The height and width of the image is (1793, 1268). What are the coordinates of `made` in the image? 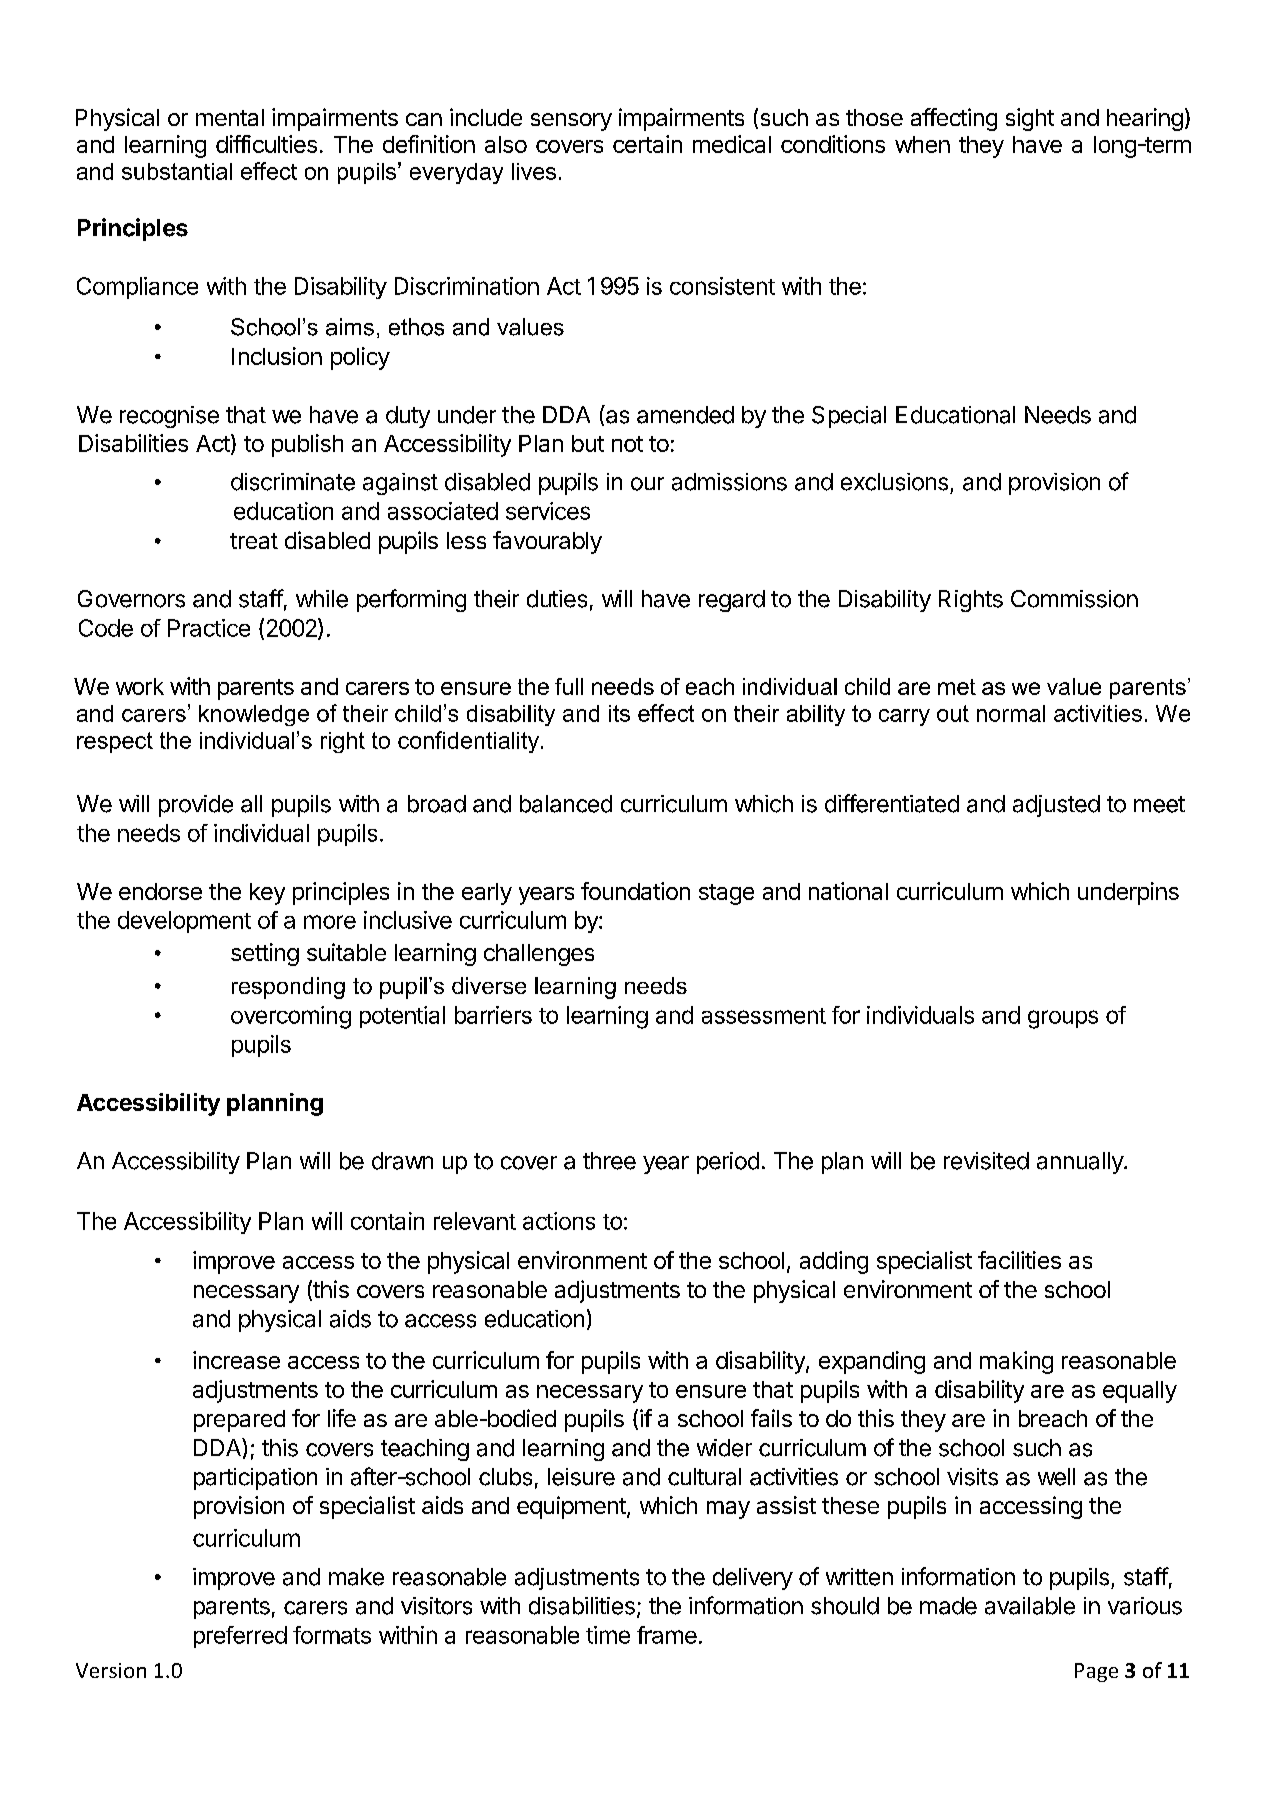 It's located at (948, 1606).
